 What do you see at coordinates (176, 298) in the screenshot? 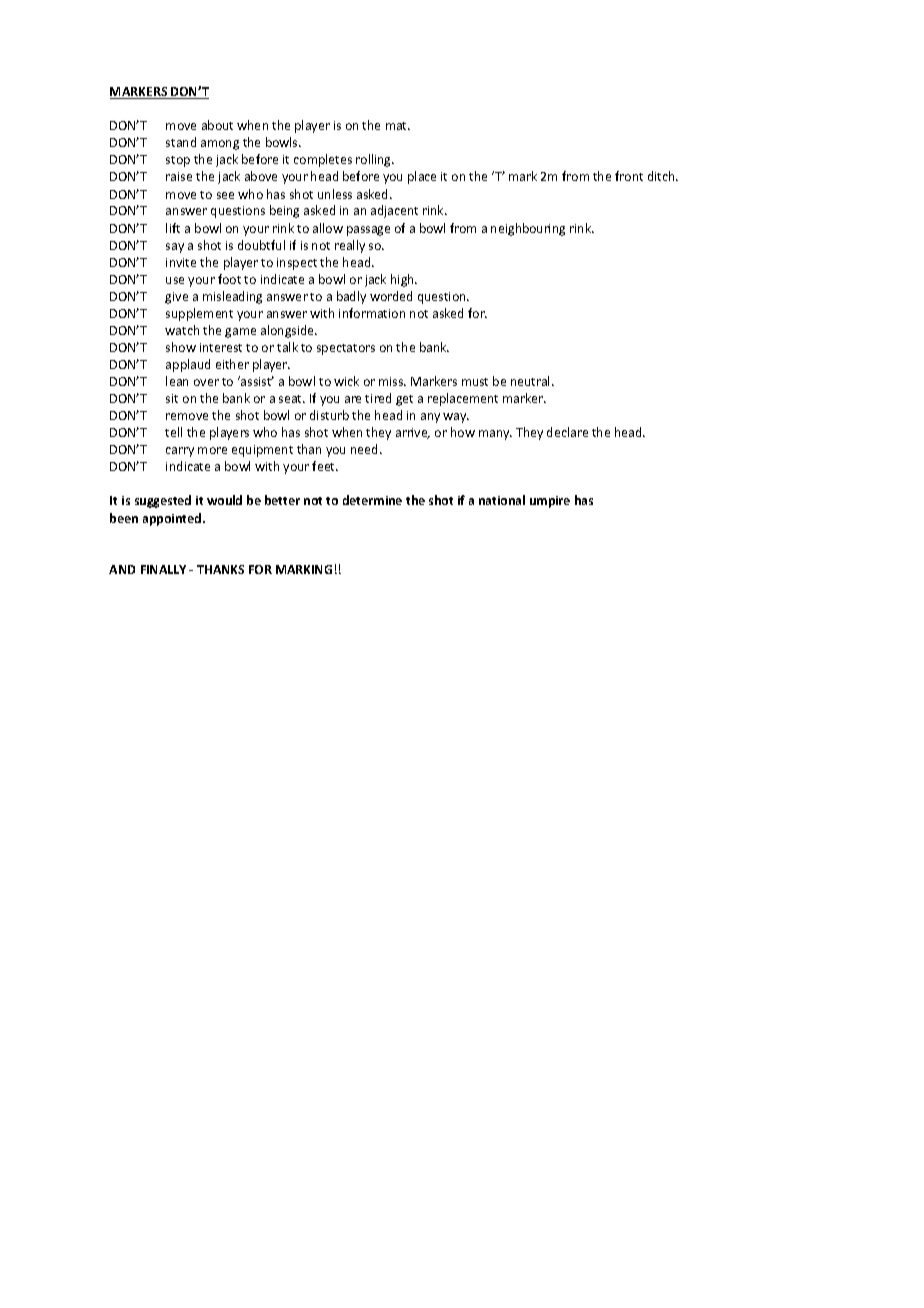
I see `give` at bounding box center [176, 298].
